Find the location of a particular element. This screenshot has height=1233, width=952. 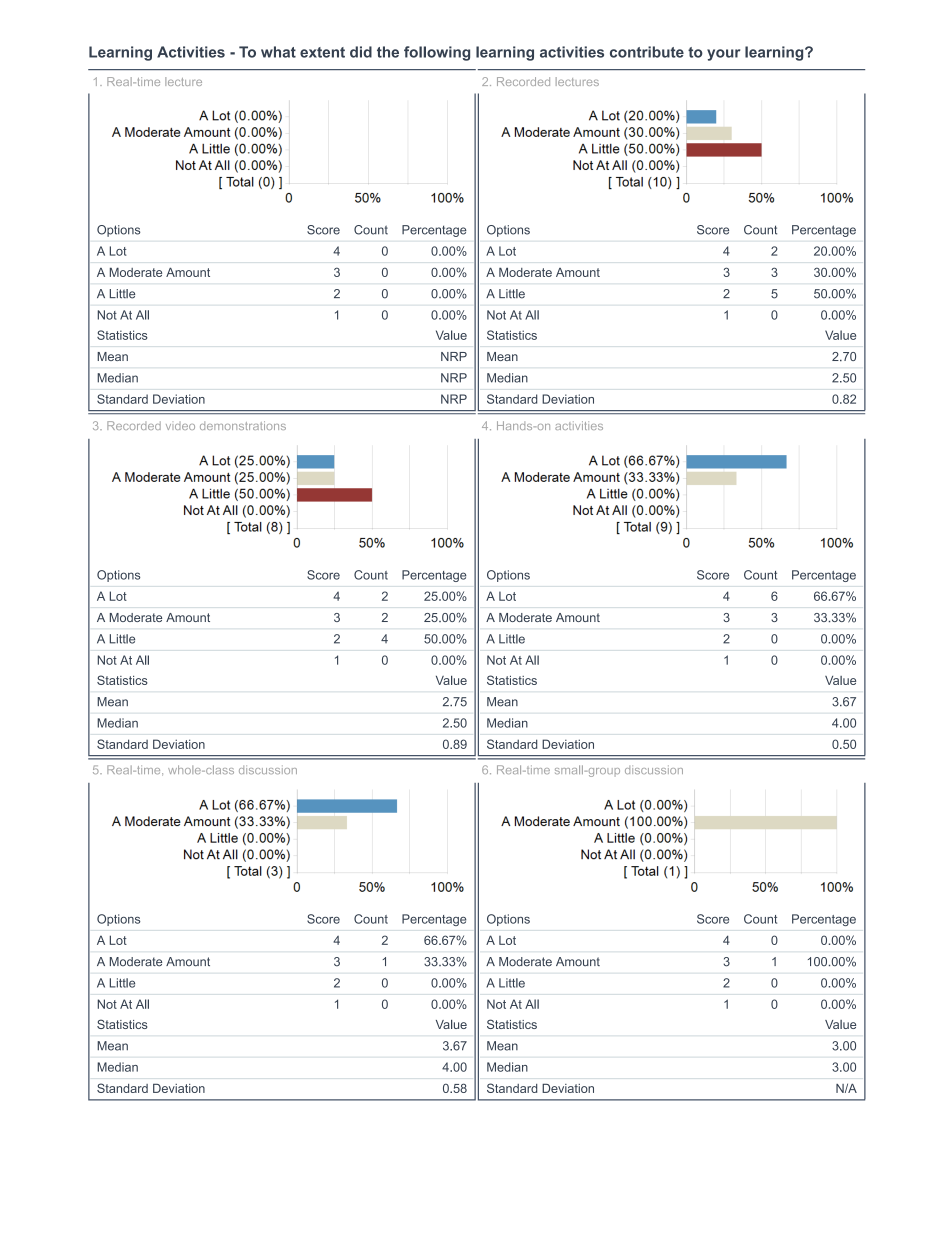

following is located at coordinates (437, 53).
